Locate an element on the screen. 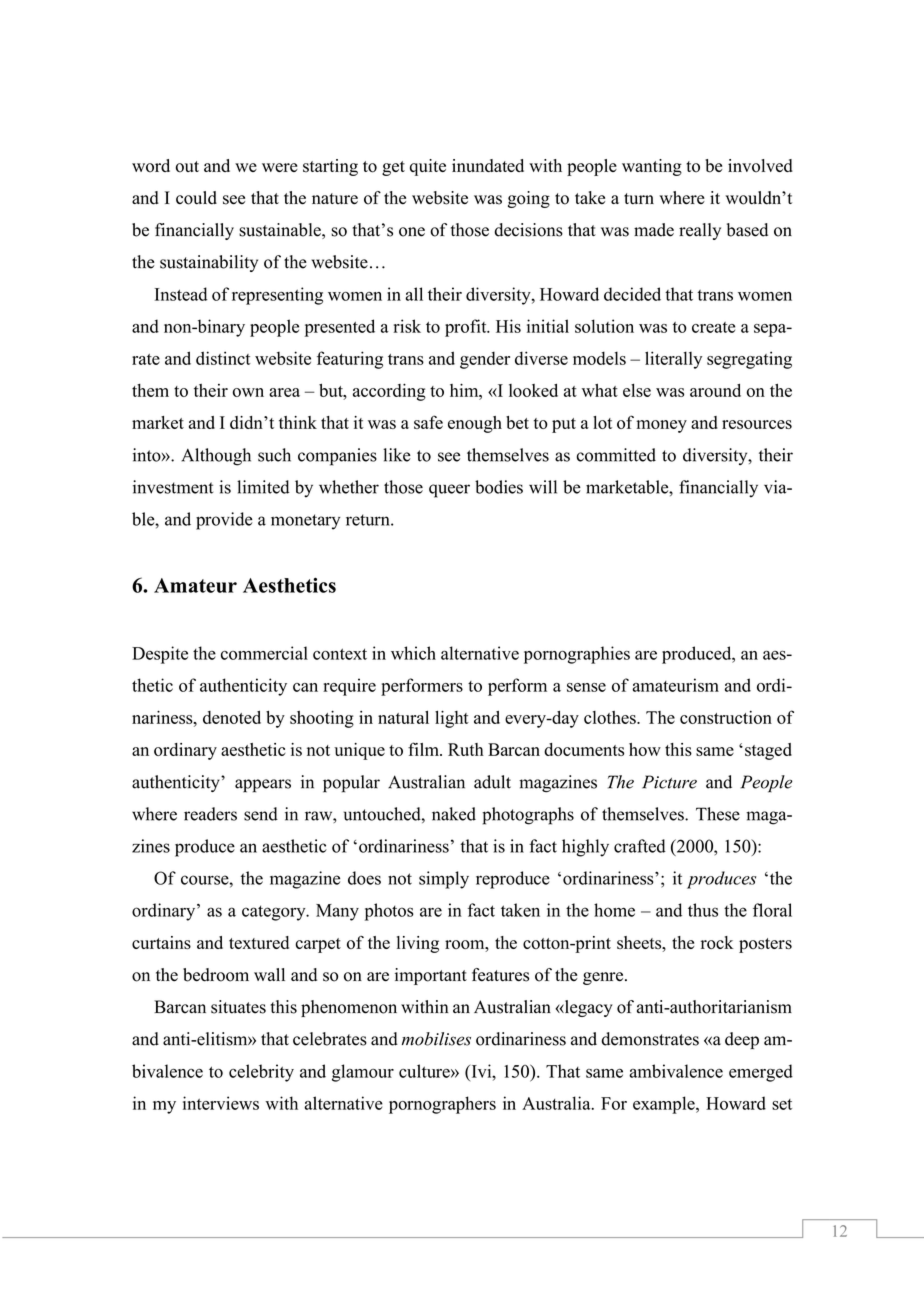 The height and width of the screenshot is (1308, 924). construction is located at coordinates (726, 717).
